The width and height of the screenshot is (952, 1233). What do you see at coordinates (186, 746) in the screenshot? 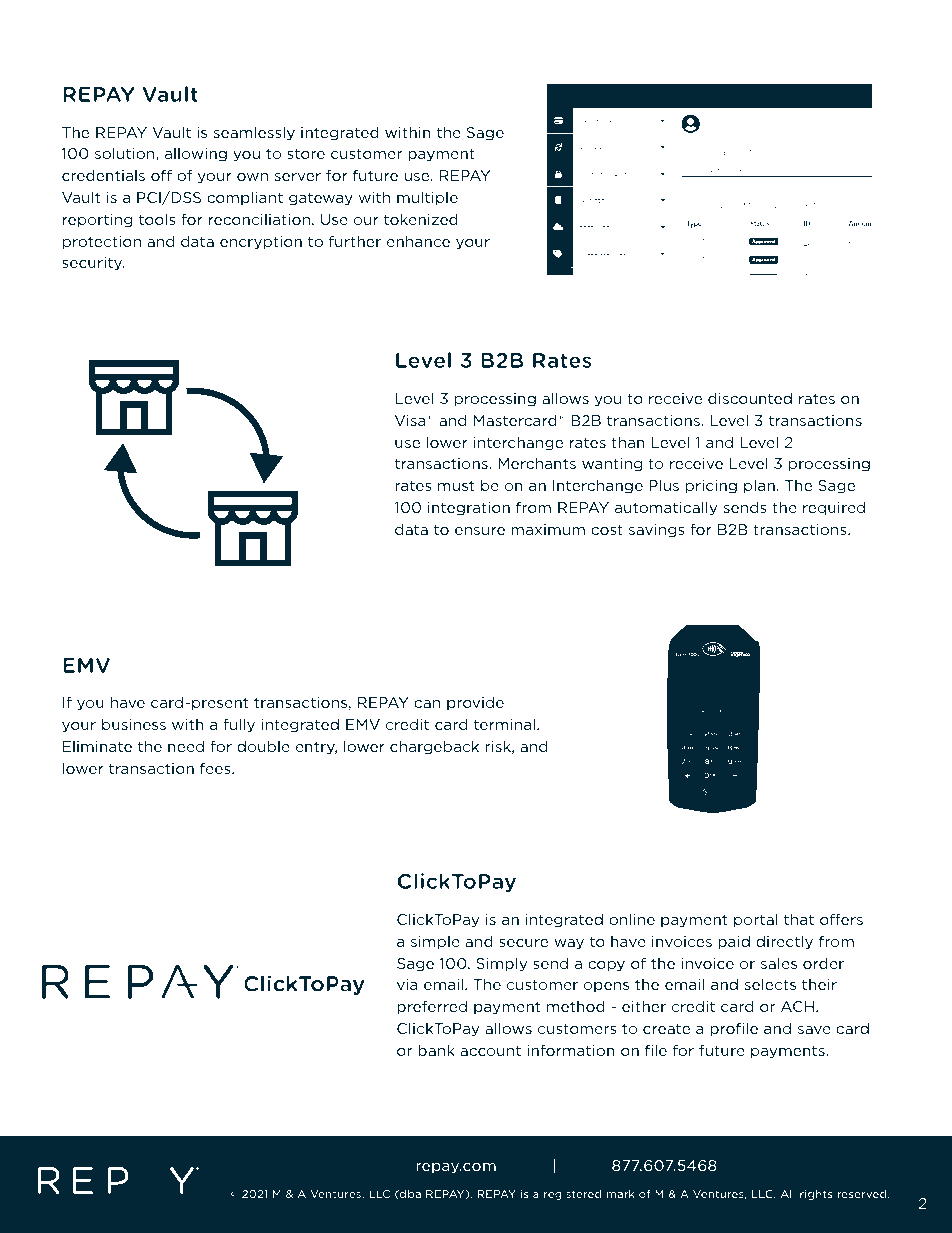
I see `need` at bounding box center [186, 746].
